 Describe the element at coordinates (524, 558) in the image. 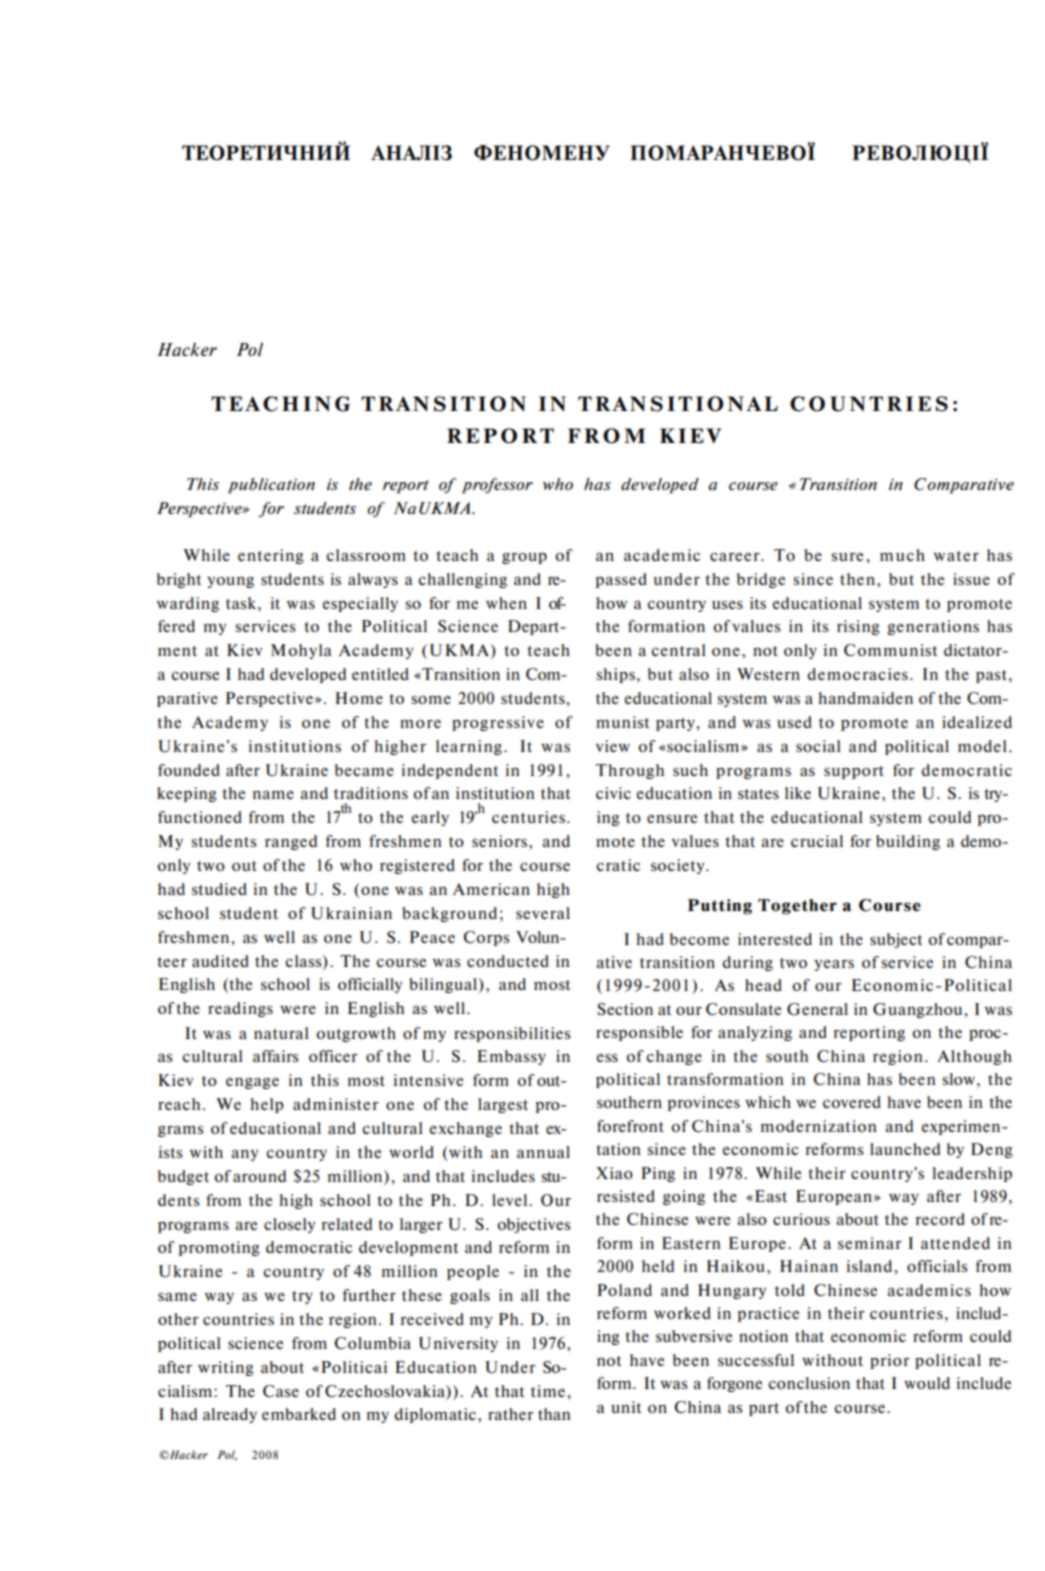

I see `group` at that location.
